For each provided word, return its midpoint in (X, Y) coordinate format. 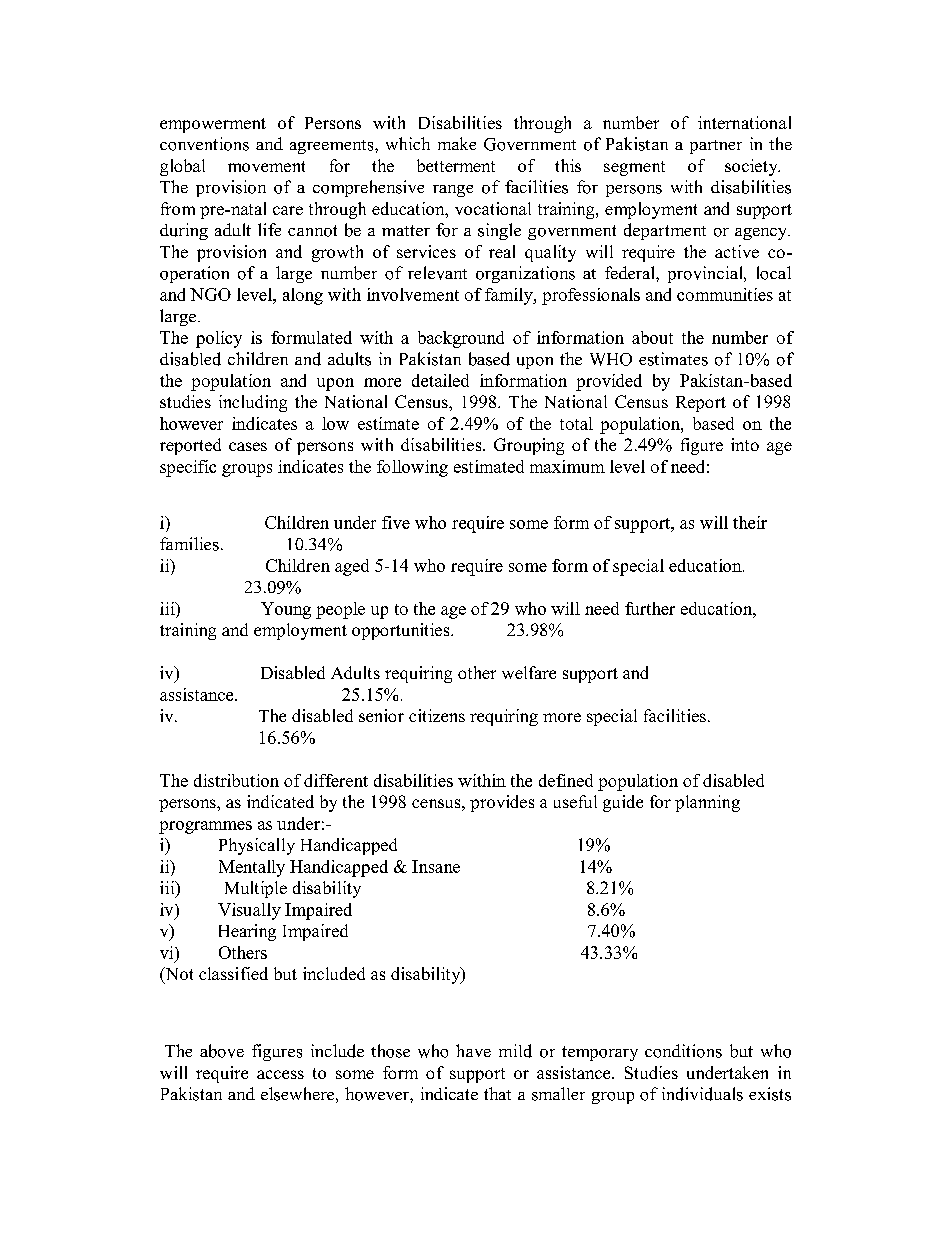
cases (248, 446)
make (457, 143)
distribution (236, 780)
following (412, 468)
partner (716, 147)
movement (266, 166)
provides (502, 803)
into (745, 444)
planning (707, 803)
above (222, 1051)
